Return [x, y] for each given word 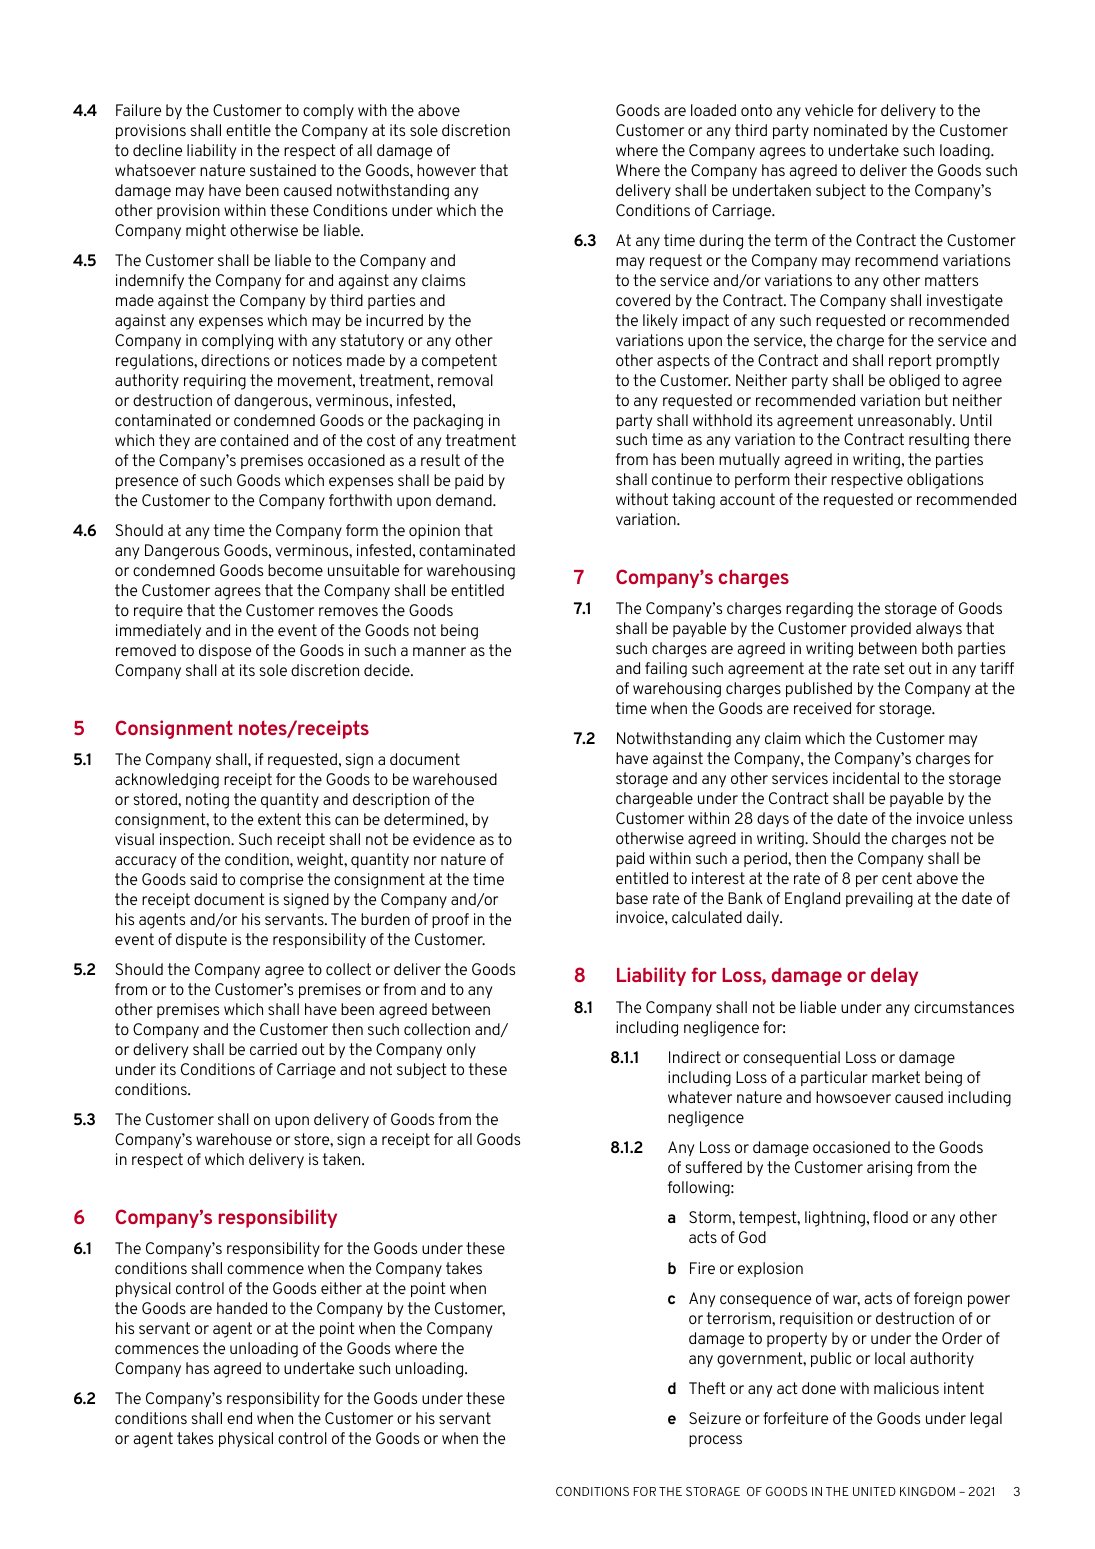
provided [881, 629]
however [446, 170]
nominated [850, 130]
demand [465, 500]
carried [273, 1049]
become [295, 570]
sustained [283, 170]
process [715, 1441]
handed [242, 1308]
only [461, 1050]
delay [894, 976]
